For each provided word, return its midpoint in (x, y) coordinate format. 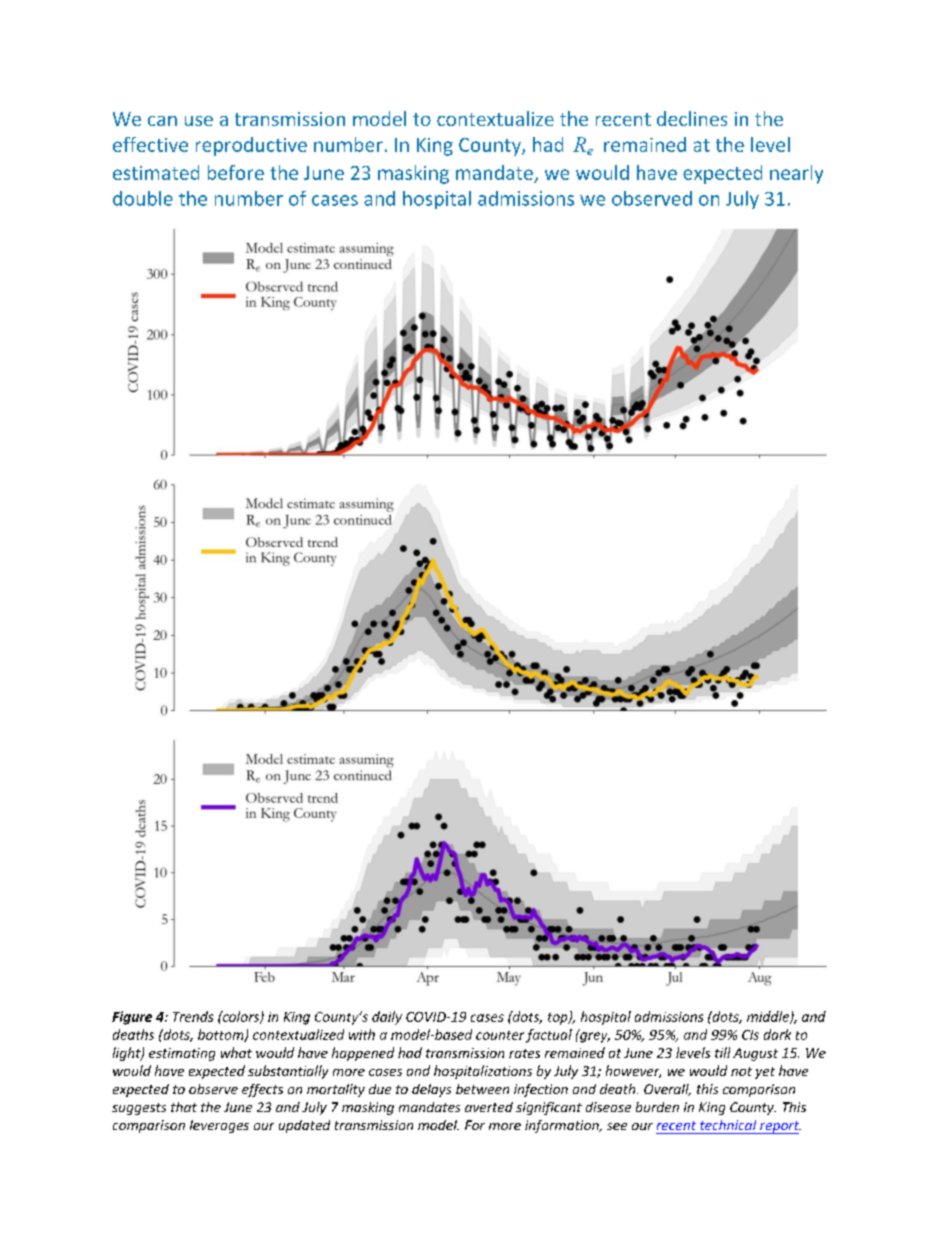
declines (692, 118)
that (184, 1107)
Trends (193, 1016)
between (482, 1089)
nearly (796, 174)
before (236, 172)
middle (769, 1017)
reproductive (251, 146)
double (143, 198)
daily (387, 1018)
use (199, 121)
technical (728, 1125)
